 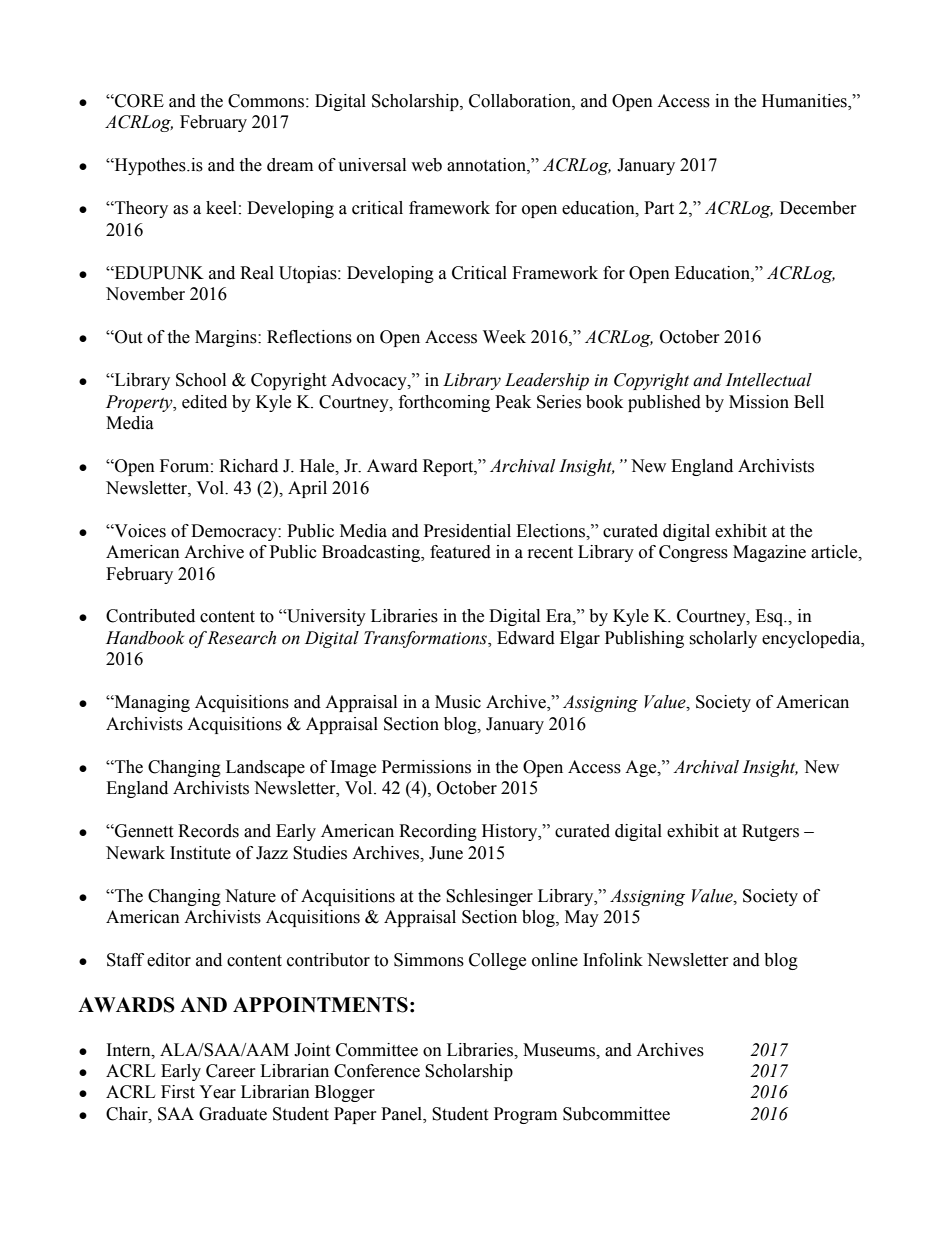 I want to click on June, so click(x=446, y=853).
